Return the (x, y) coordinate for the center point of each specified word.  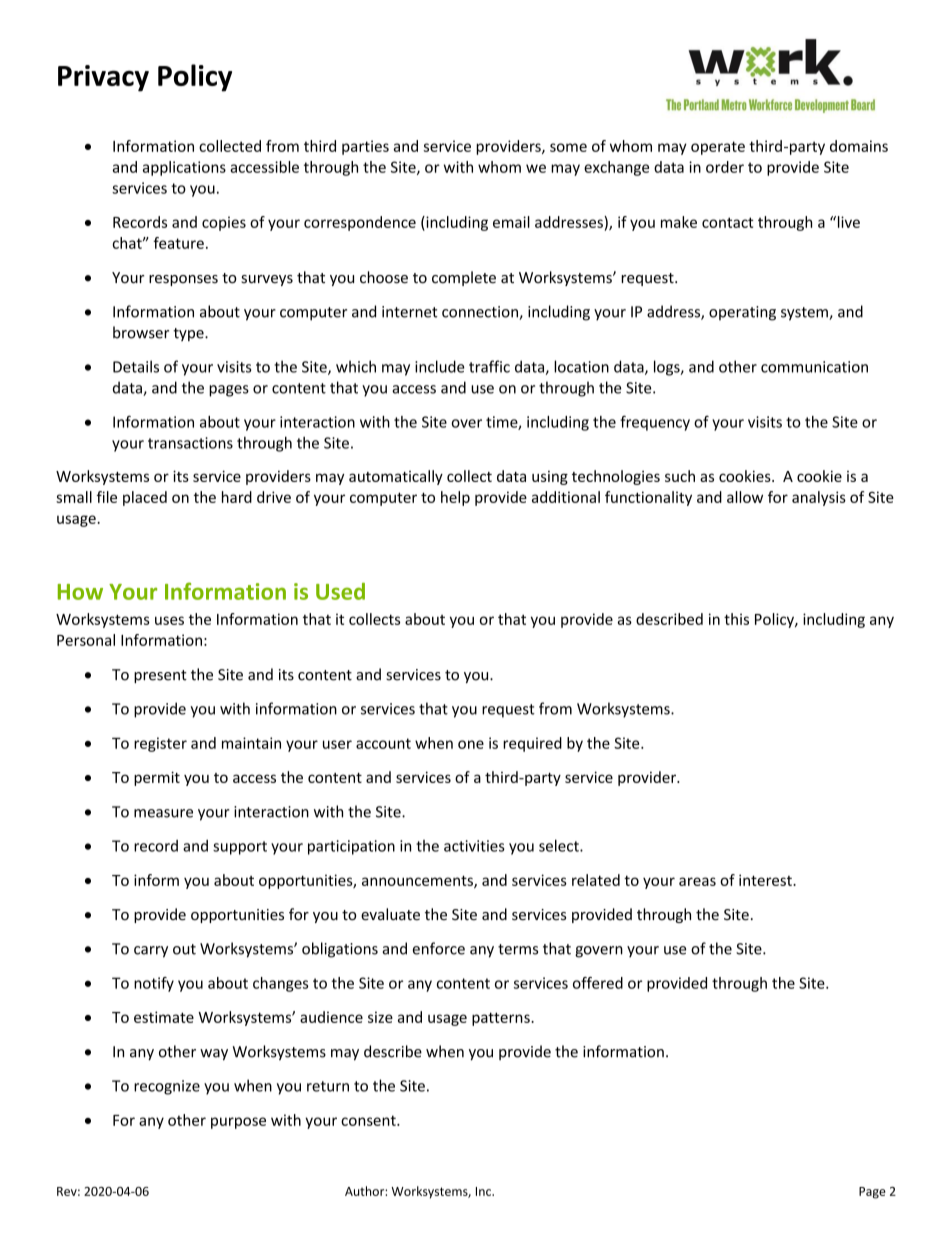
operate (718, 148)
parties (365, 147)
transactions (190, 443)
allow (745, 497)
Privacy (103, 78)
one (471, 744)
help (455, 498)
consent (369, 1120)
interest (766, 880)
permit (157, 778)
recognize (167, 1087)
